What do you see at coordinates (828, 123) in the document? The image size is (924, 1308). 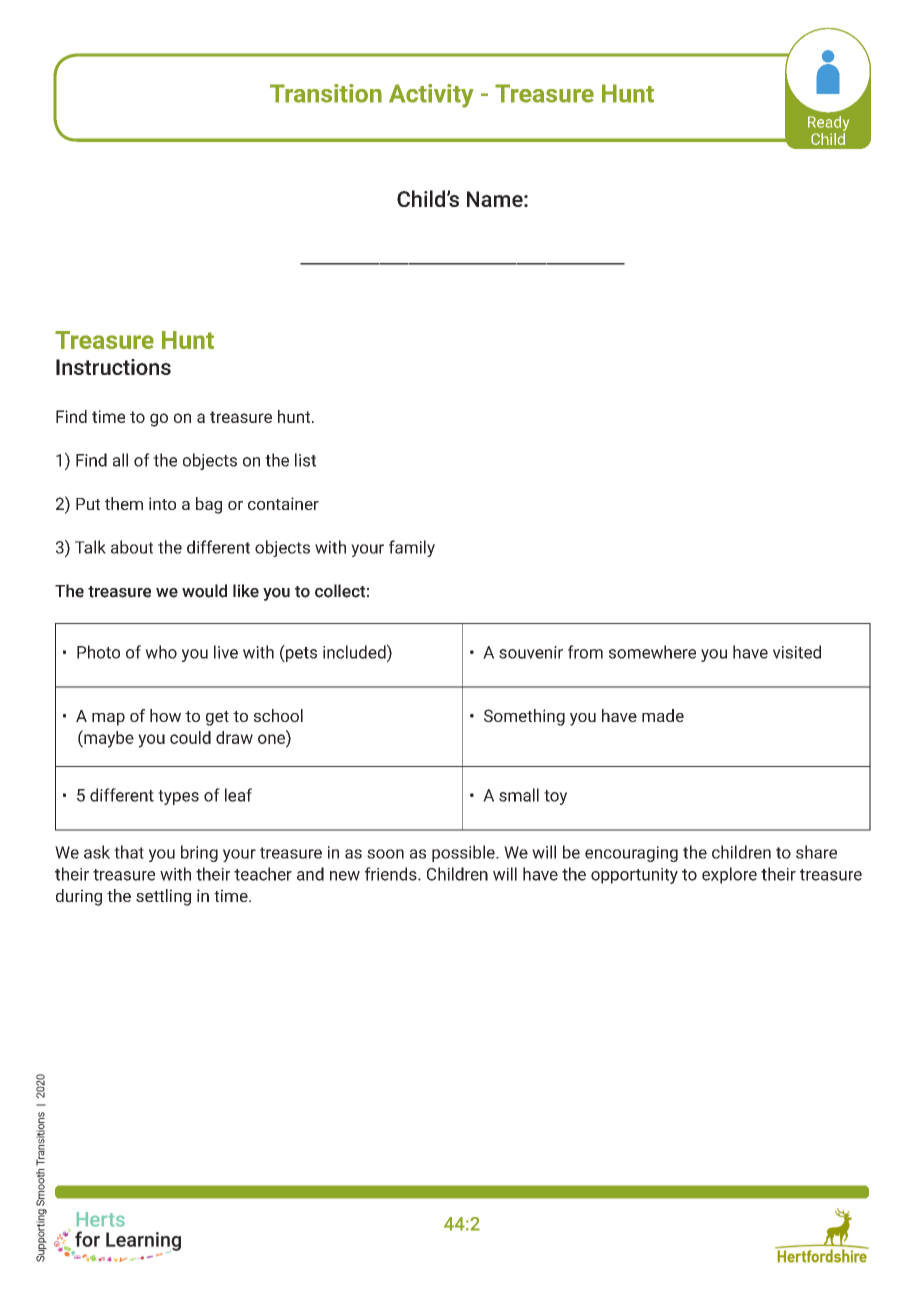 I see `Ready` at bounding box center [828, 123].
